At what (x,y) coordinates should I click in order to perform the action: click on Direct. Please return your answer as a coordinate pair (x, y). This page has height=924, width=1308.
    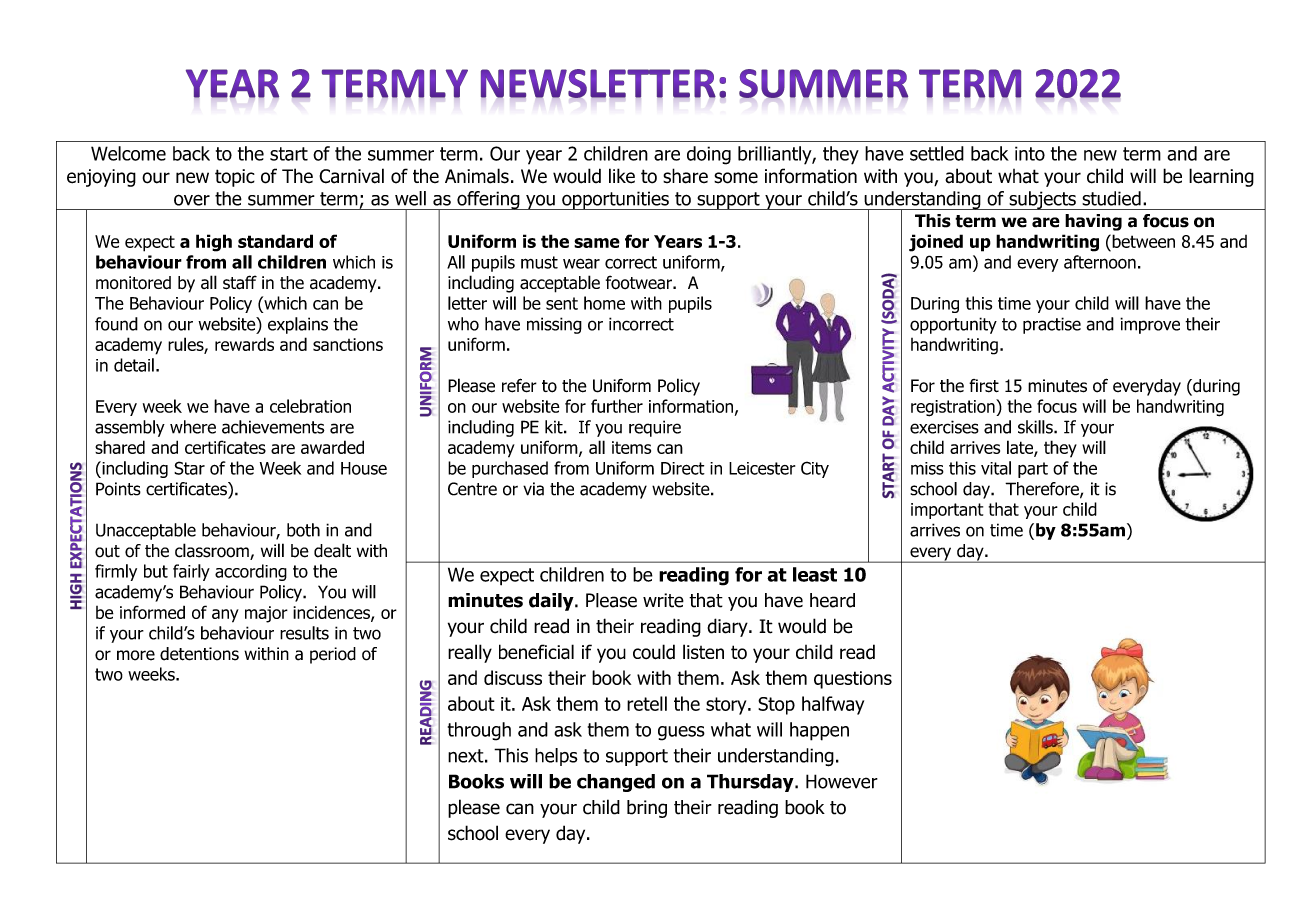
    Looking at the image, I should click on (683, 468).
